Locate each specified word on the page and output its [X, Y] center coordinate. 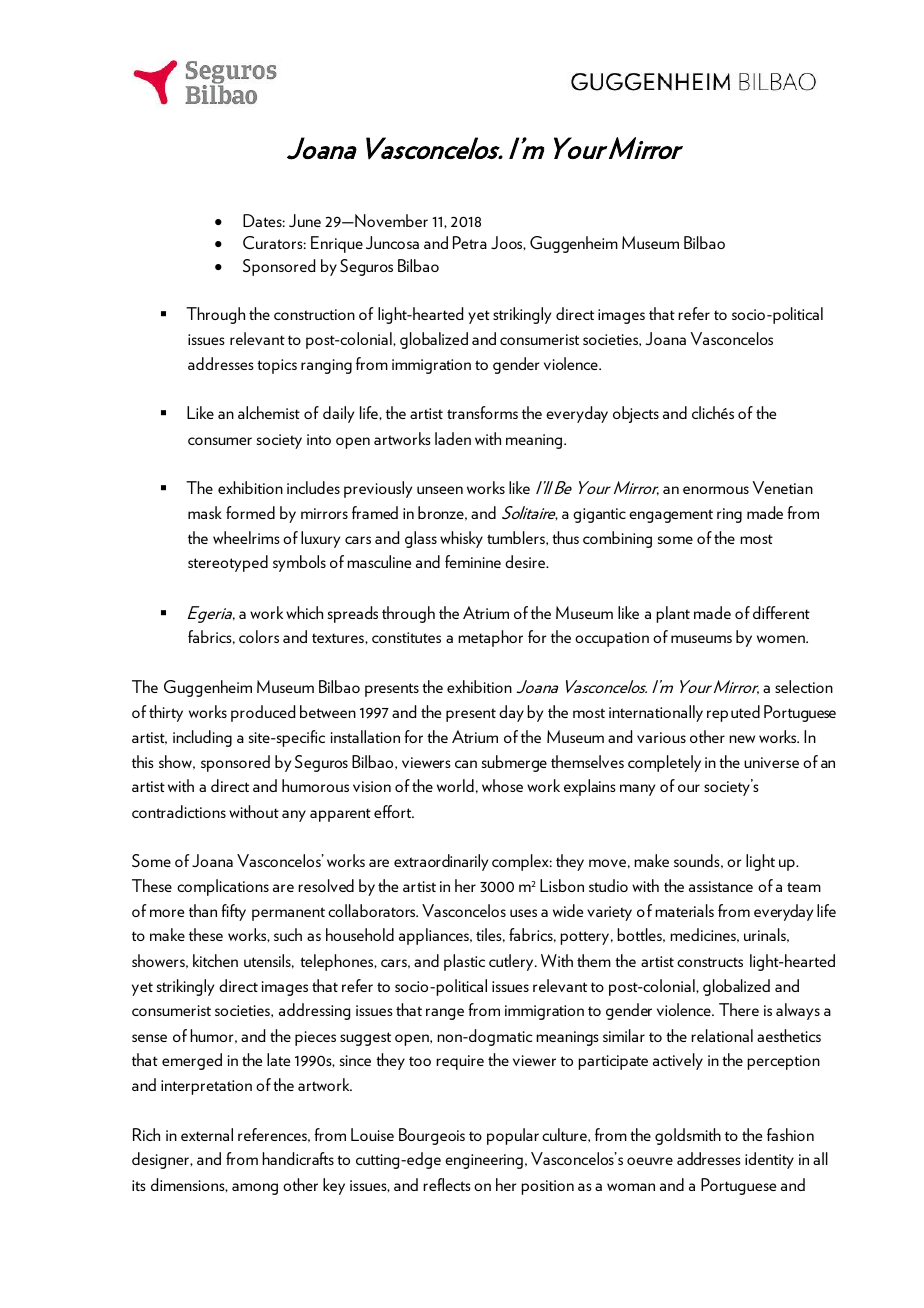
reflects [447, 1184]
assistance [721, 886]
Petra [470, 242]
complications [223, 887]
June [305, 220]
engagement [671, 516]
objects [636, 414]
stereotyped [228, 563]
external [207, 1134]
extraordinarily [441, 862]
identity [769, 1160]
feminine [473, 561]
